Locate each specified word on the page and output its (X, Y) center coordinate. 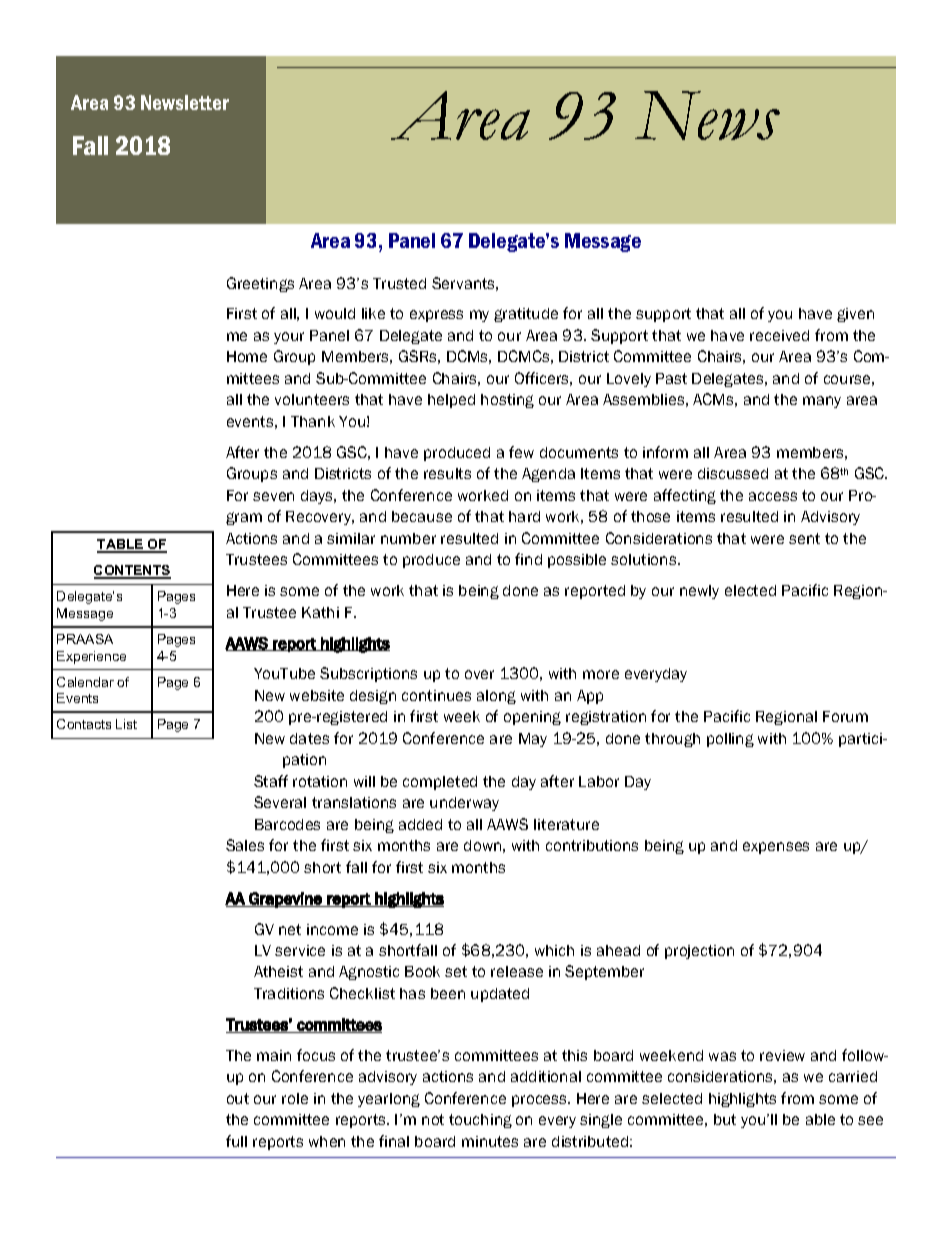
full (236, 1141)
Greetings (260, 284)
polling (730, 740)
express (436, 316)
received (779, 335)
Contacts (84, 724)
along (496, 697)
